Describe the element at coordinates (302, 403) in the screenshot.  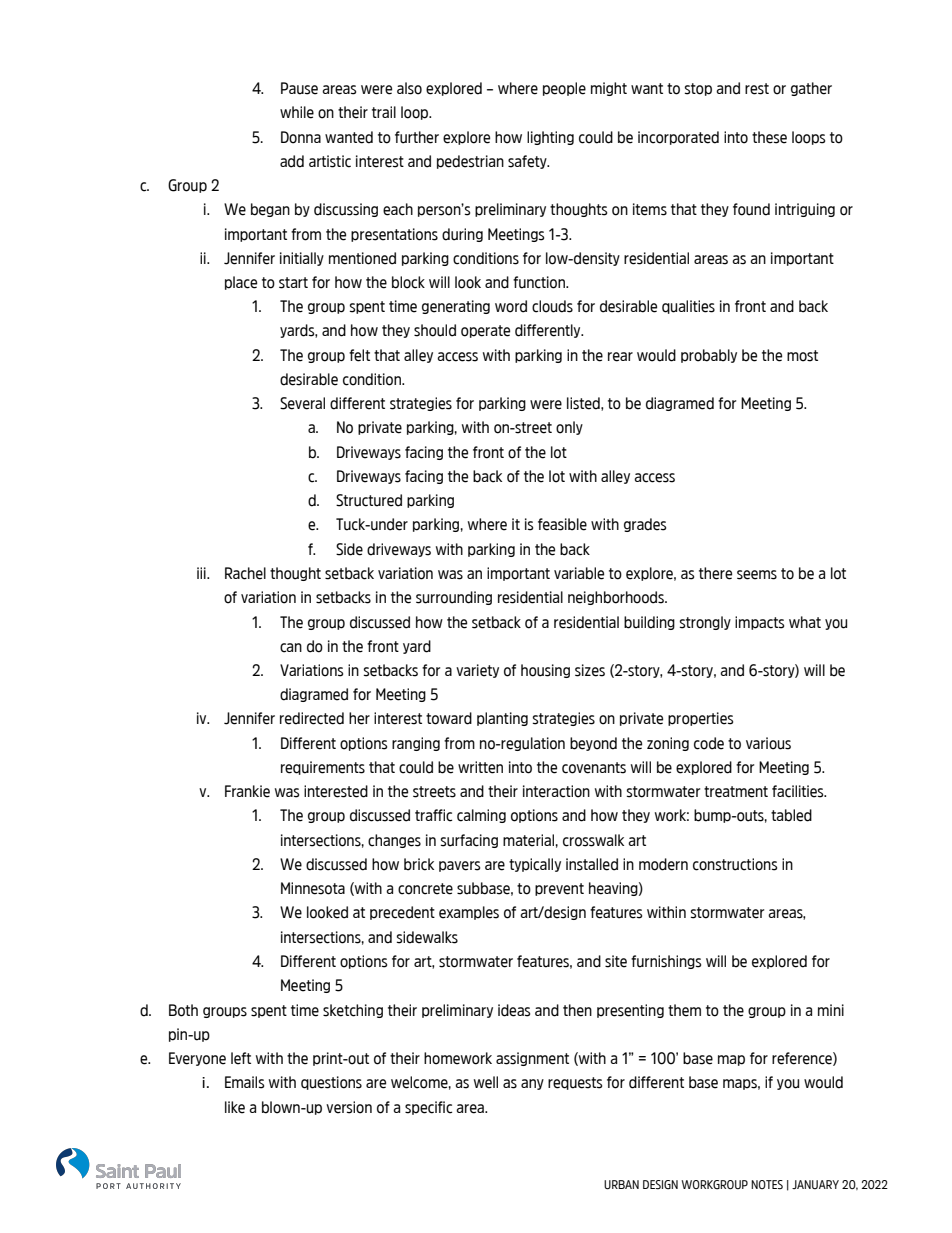
I see `Several` at that location.
